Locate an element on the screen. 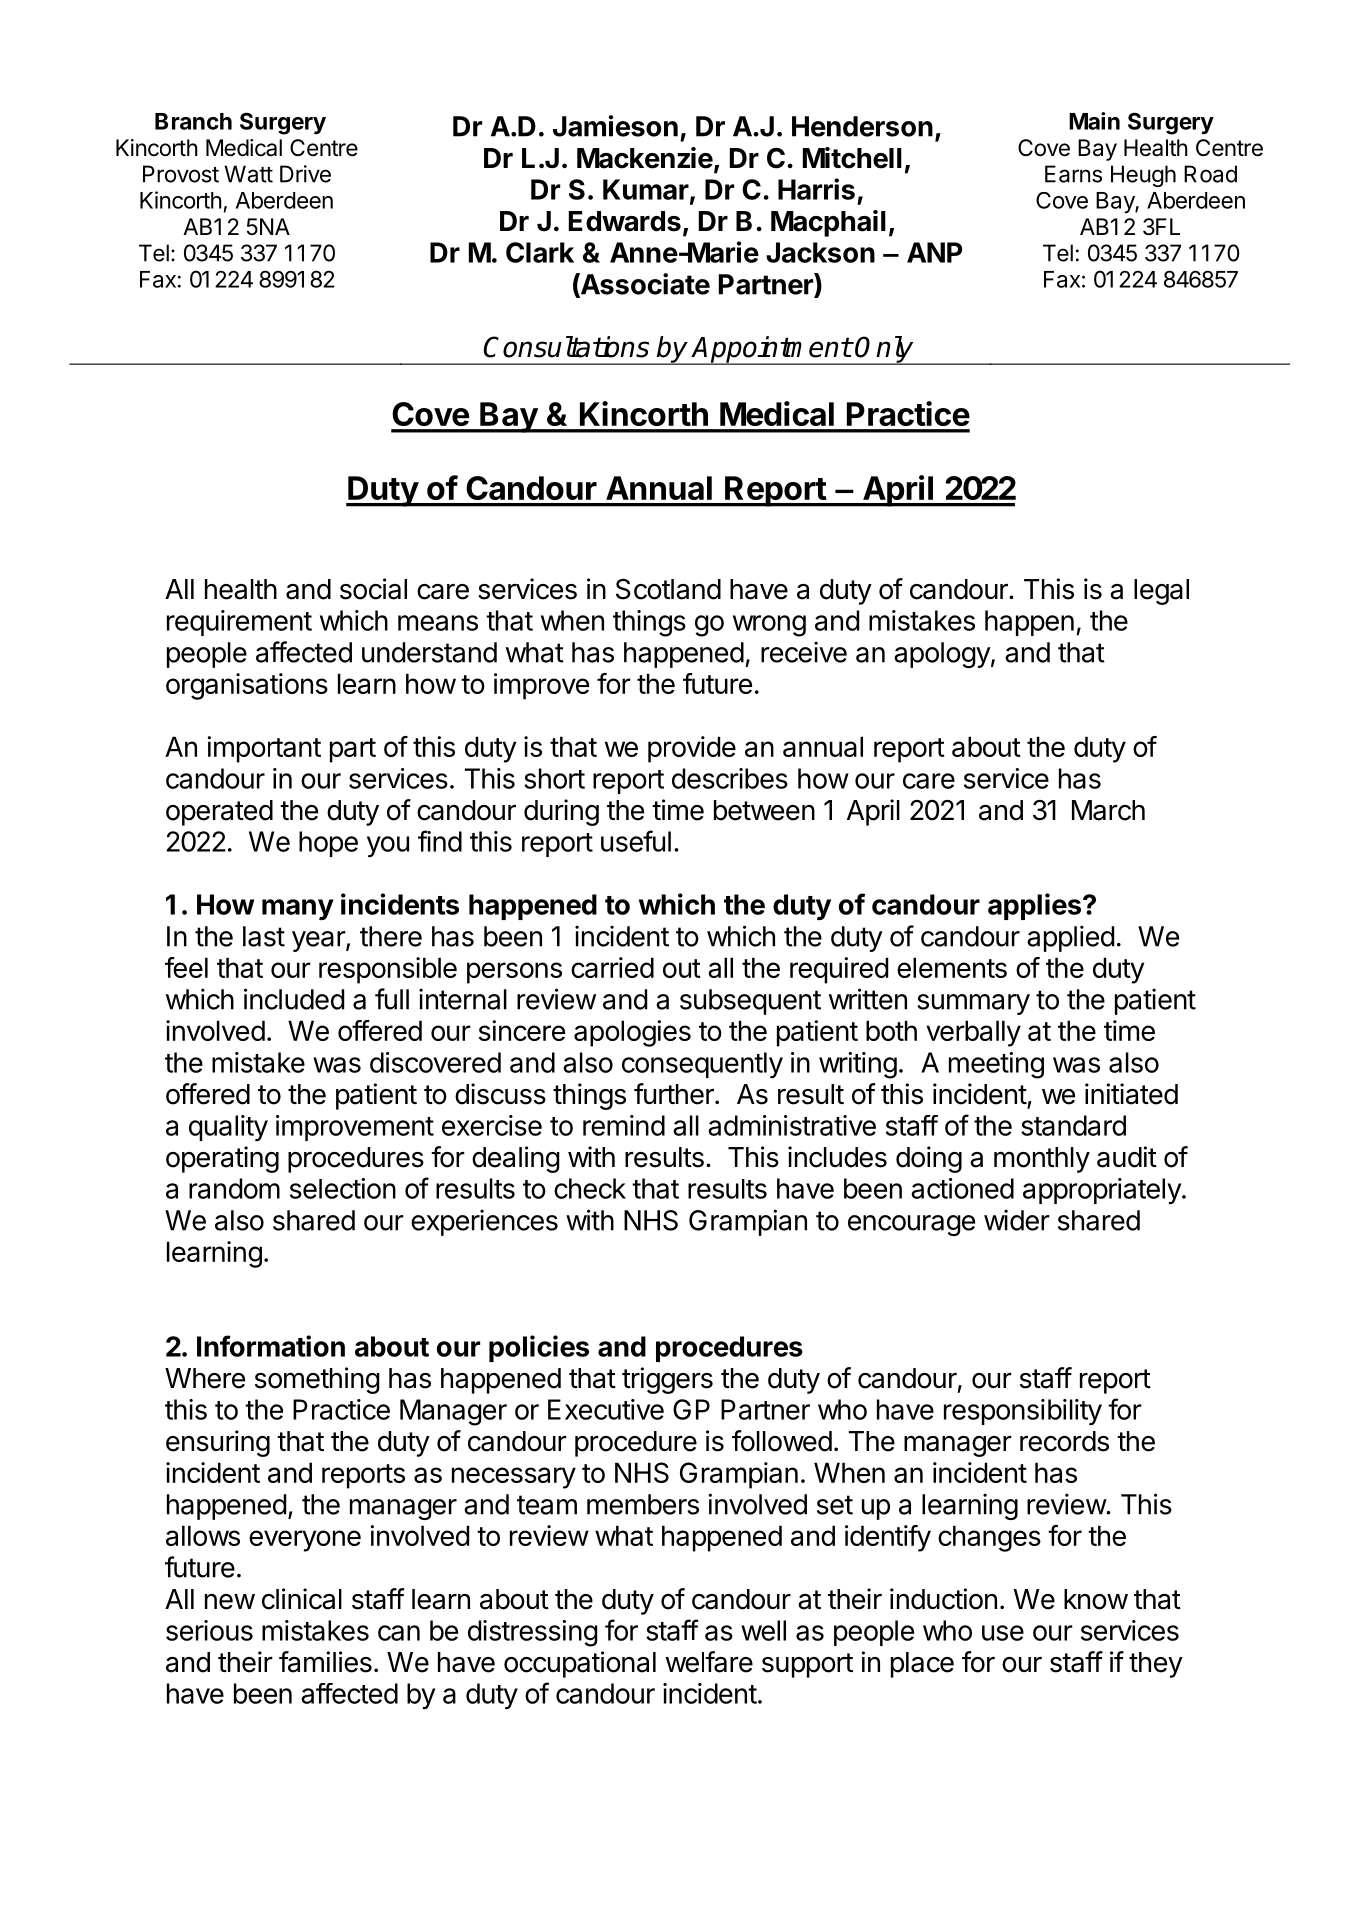 The width and height of the screenshot is (1361, 1925). standard is located at coordinates (1073, 1125).
